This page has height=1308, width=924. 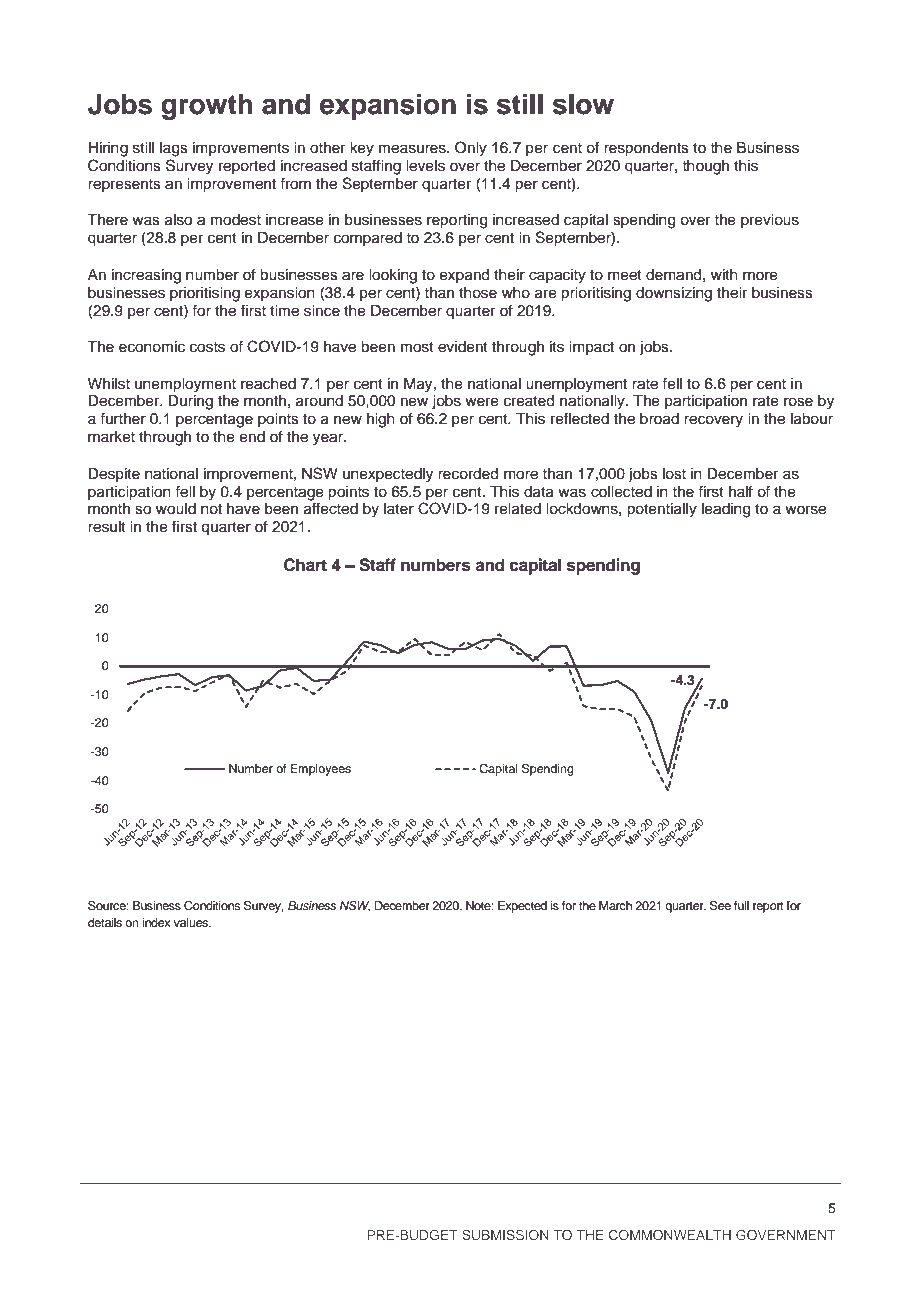 I want to click on Employees, so click(x=321, y=770).
